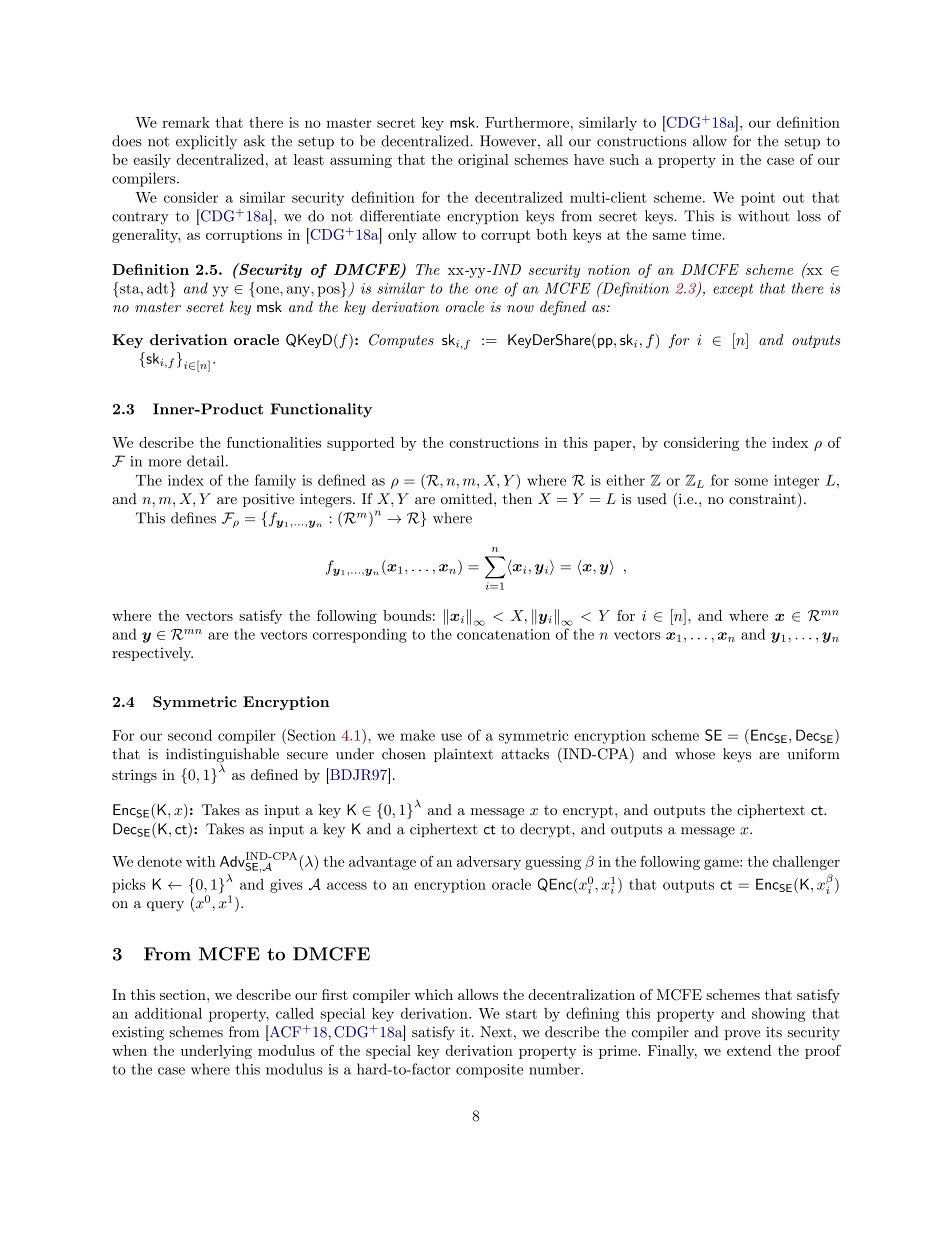  I want to click on then, so click(517, 498).
